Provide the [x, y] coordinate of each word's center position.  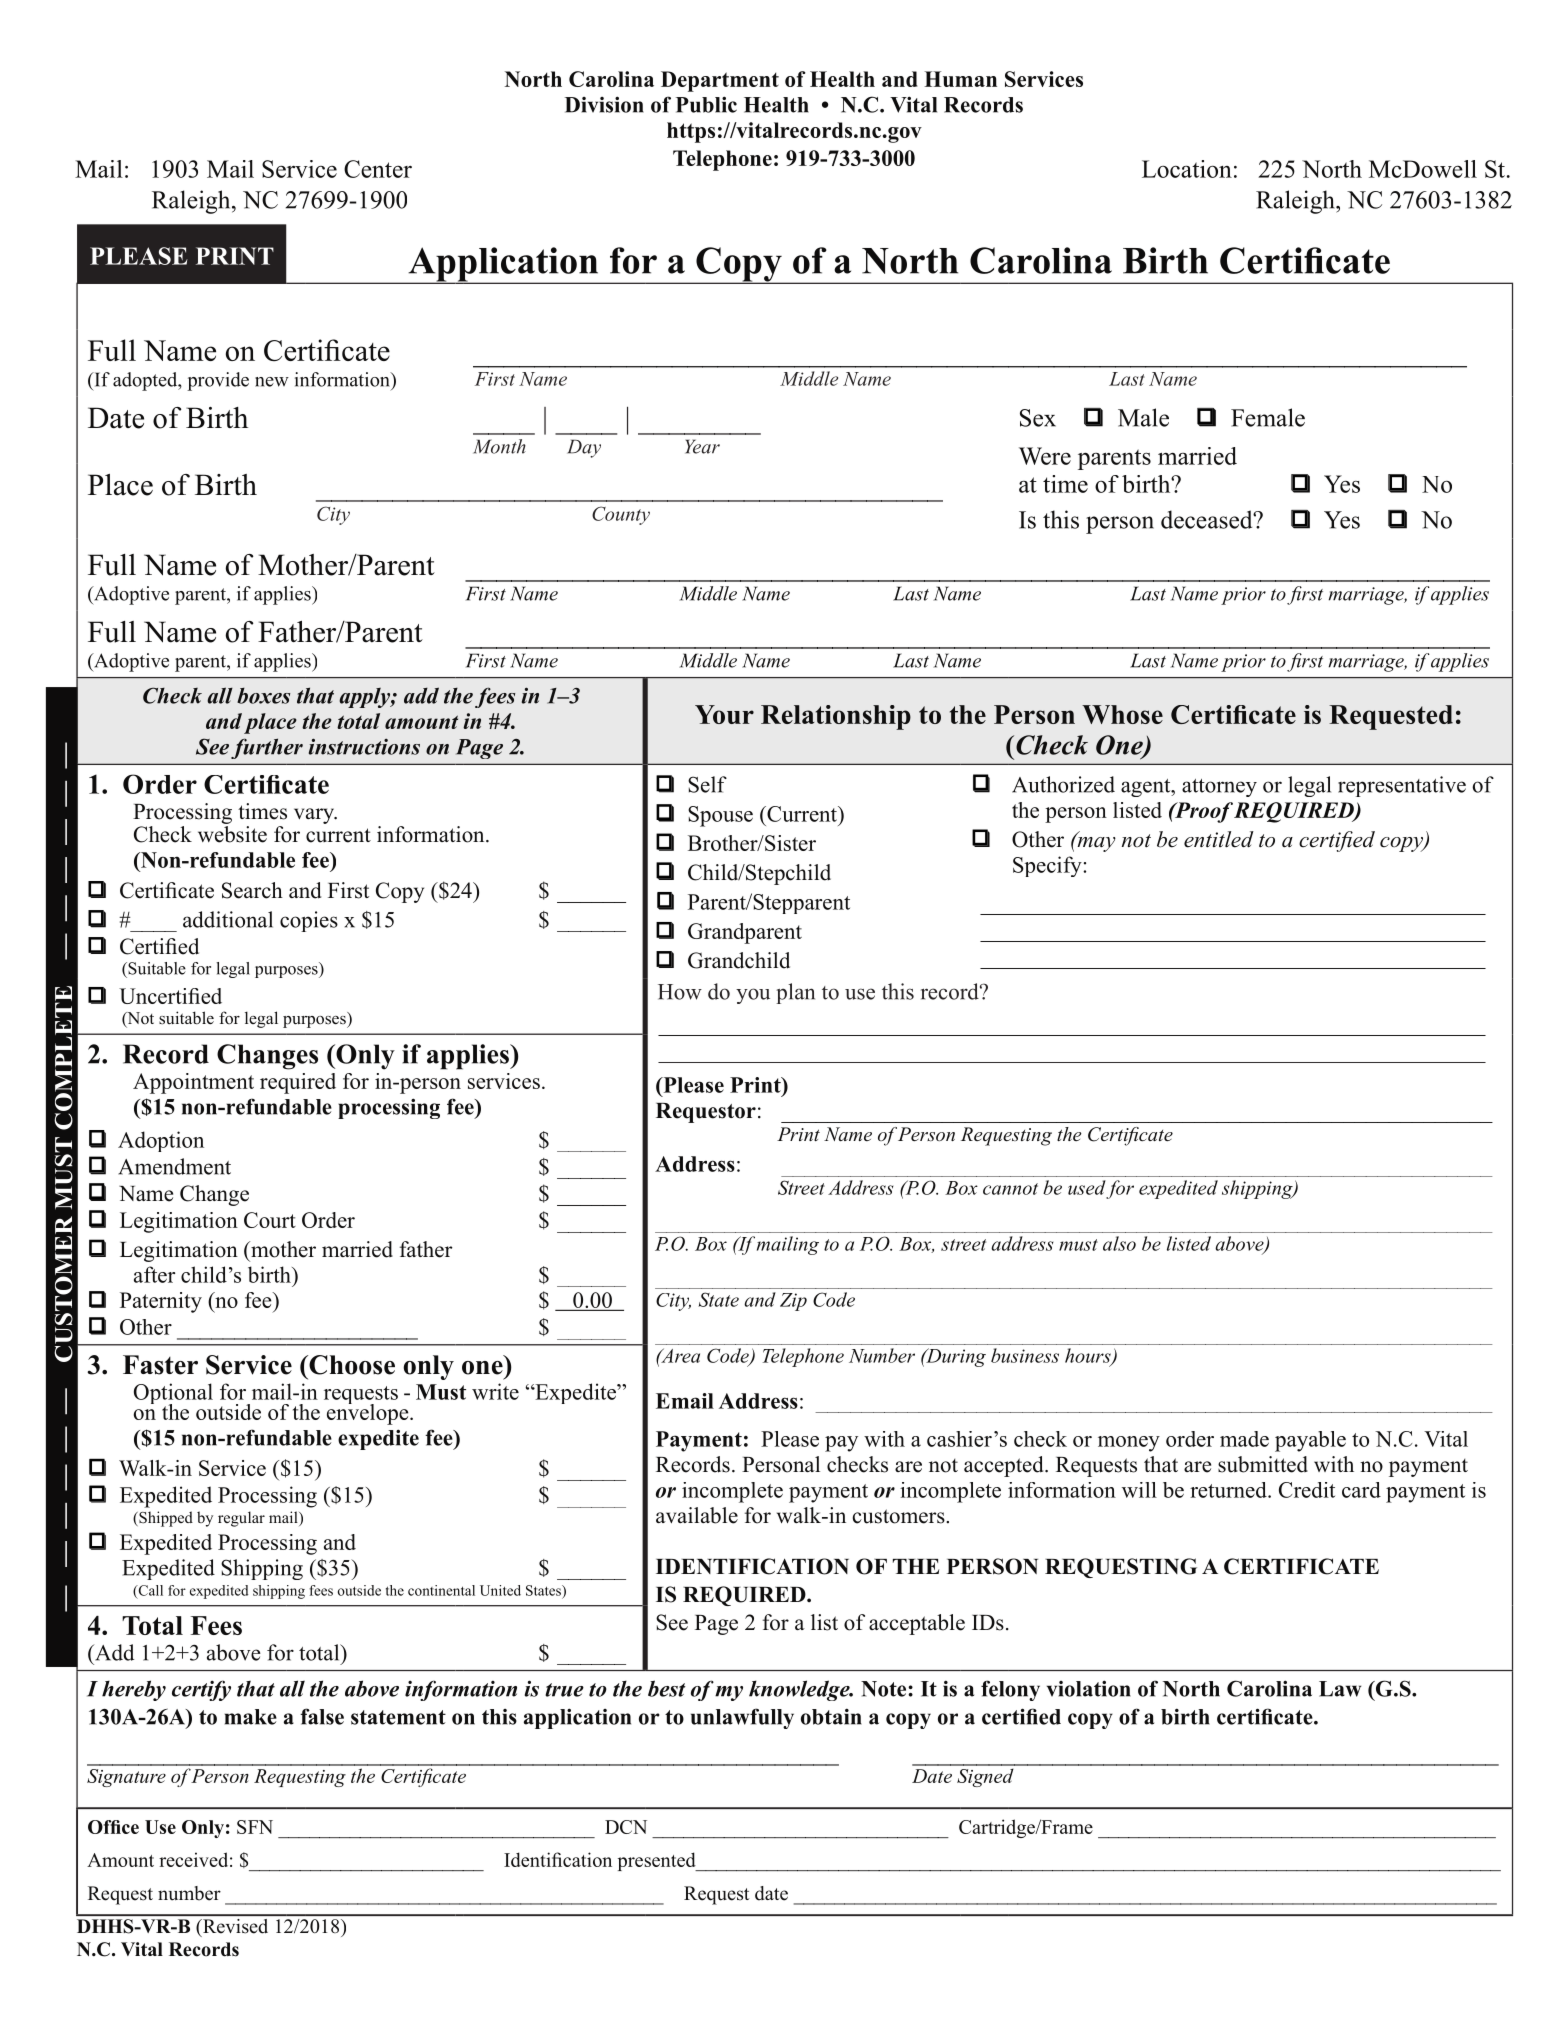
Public [706, 104]
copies [309, 921]
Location [1187, 169]
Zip [793, 1302]
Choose [351, 1365]
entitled [1219, 839]
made [1244, 1439]
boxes [263, 696]
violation [1089, 1688]
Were [1045, 456]
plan [795, 993]
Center [378, 169]
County [621, 515]
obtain [831, 1716]
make [251, 1717]
